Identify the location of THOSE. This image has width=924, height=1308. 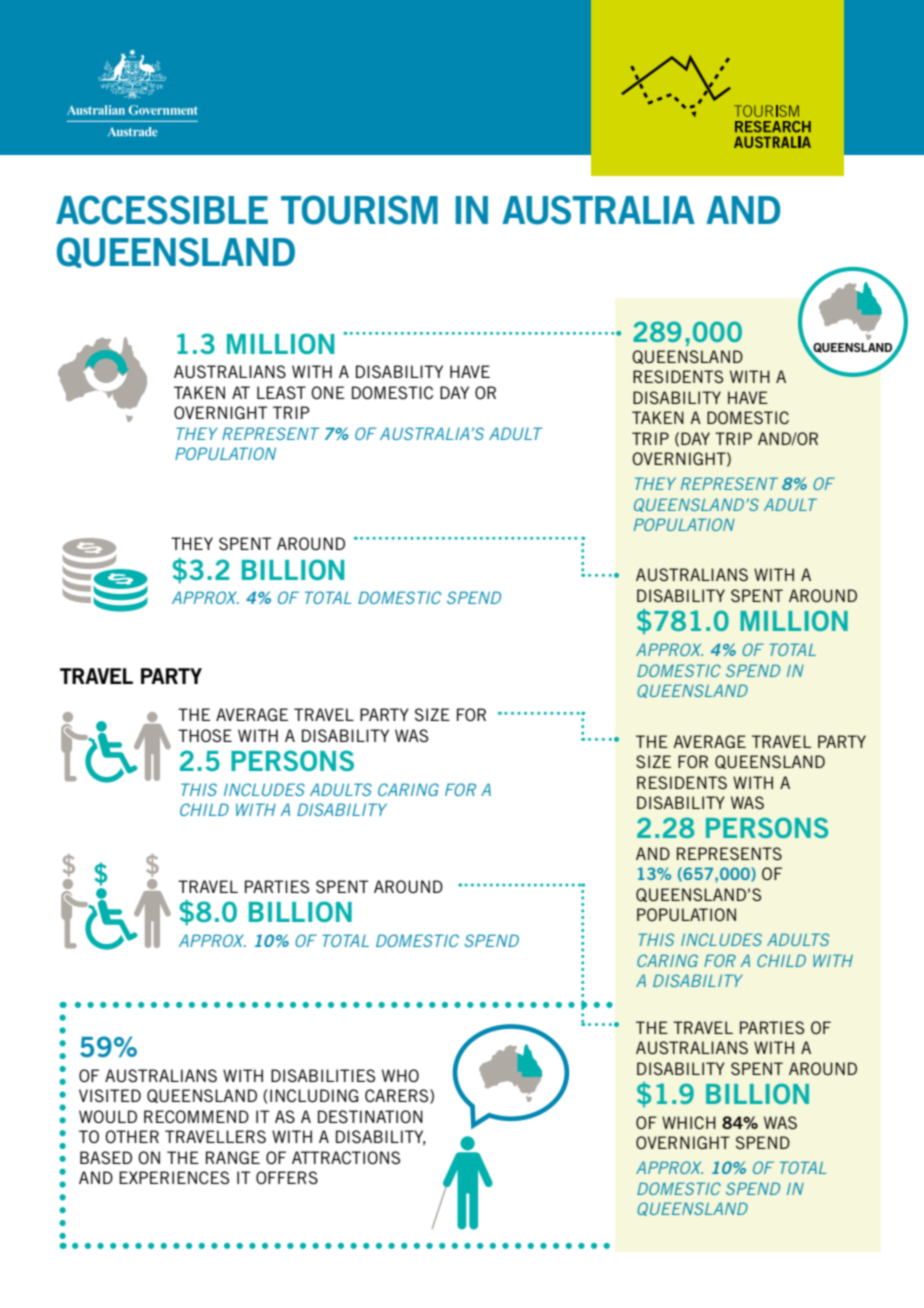
(205, 735).
